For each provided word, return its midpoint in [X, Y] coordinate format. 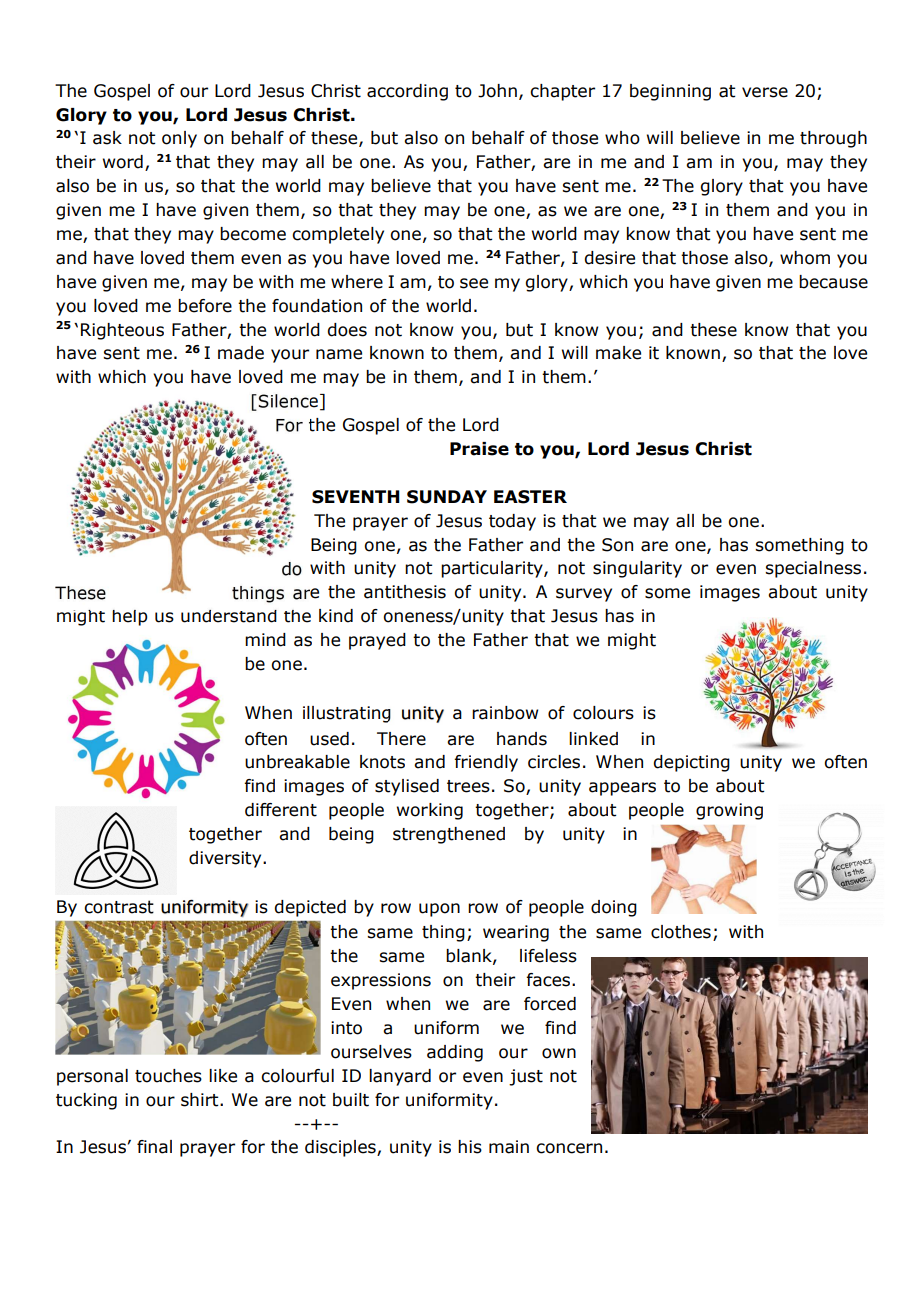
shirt [201, 1100]
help [130, 618]
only [179, 139]
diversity [226, 859]
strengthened [449, 835]
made [241, 353]
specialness [813, 569]
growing [729, 811]
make [618, 353]
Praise [479, 449]
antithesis [405, 592]
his [470, 1147]
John [497, 91]
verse [765, 92]
